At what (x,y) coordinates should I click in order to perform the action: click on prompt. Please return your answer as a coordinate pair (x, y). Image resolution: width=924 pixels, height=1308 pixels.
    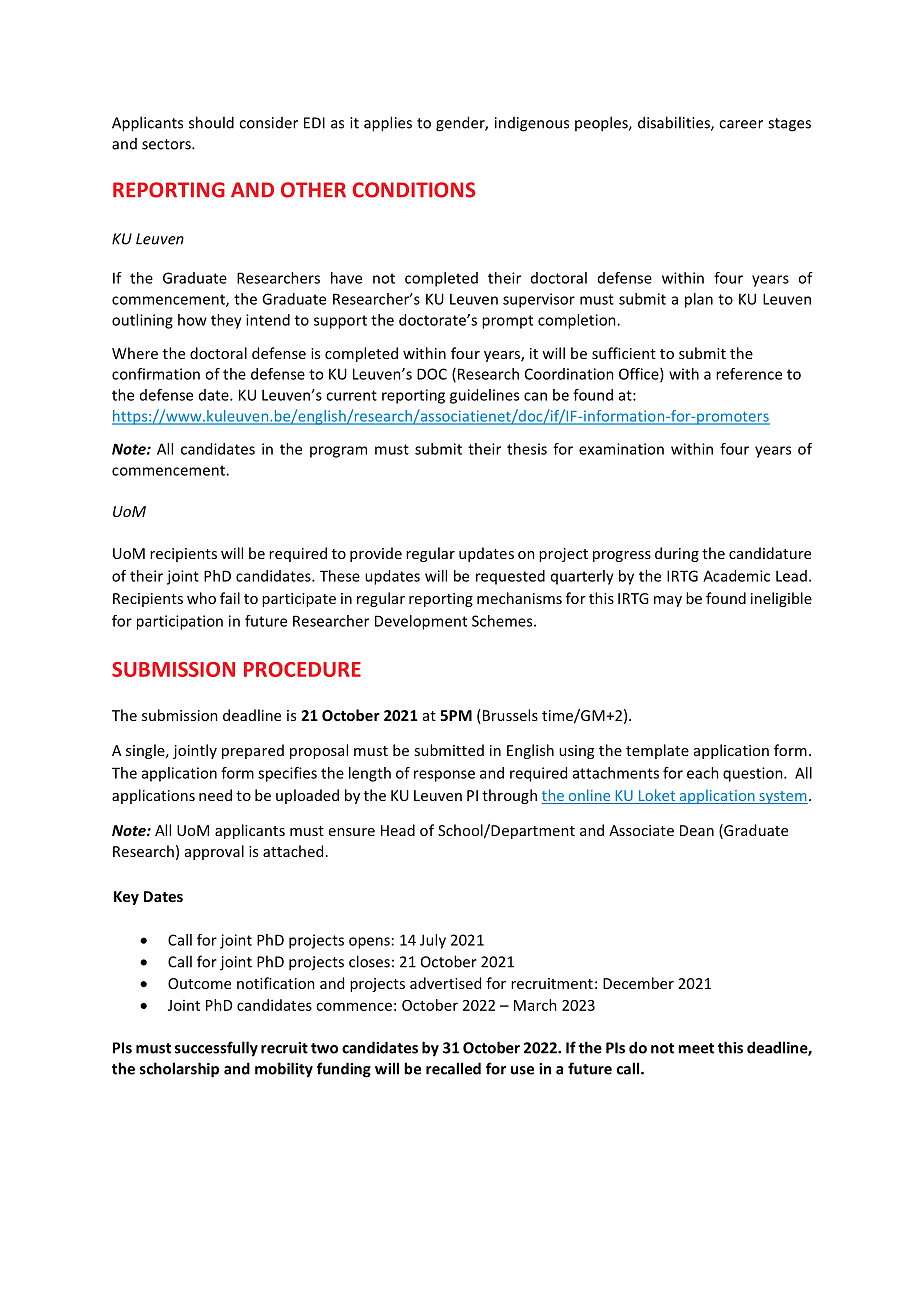
    Looking at the image, I should click on (507, 322).
